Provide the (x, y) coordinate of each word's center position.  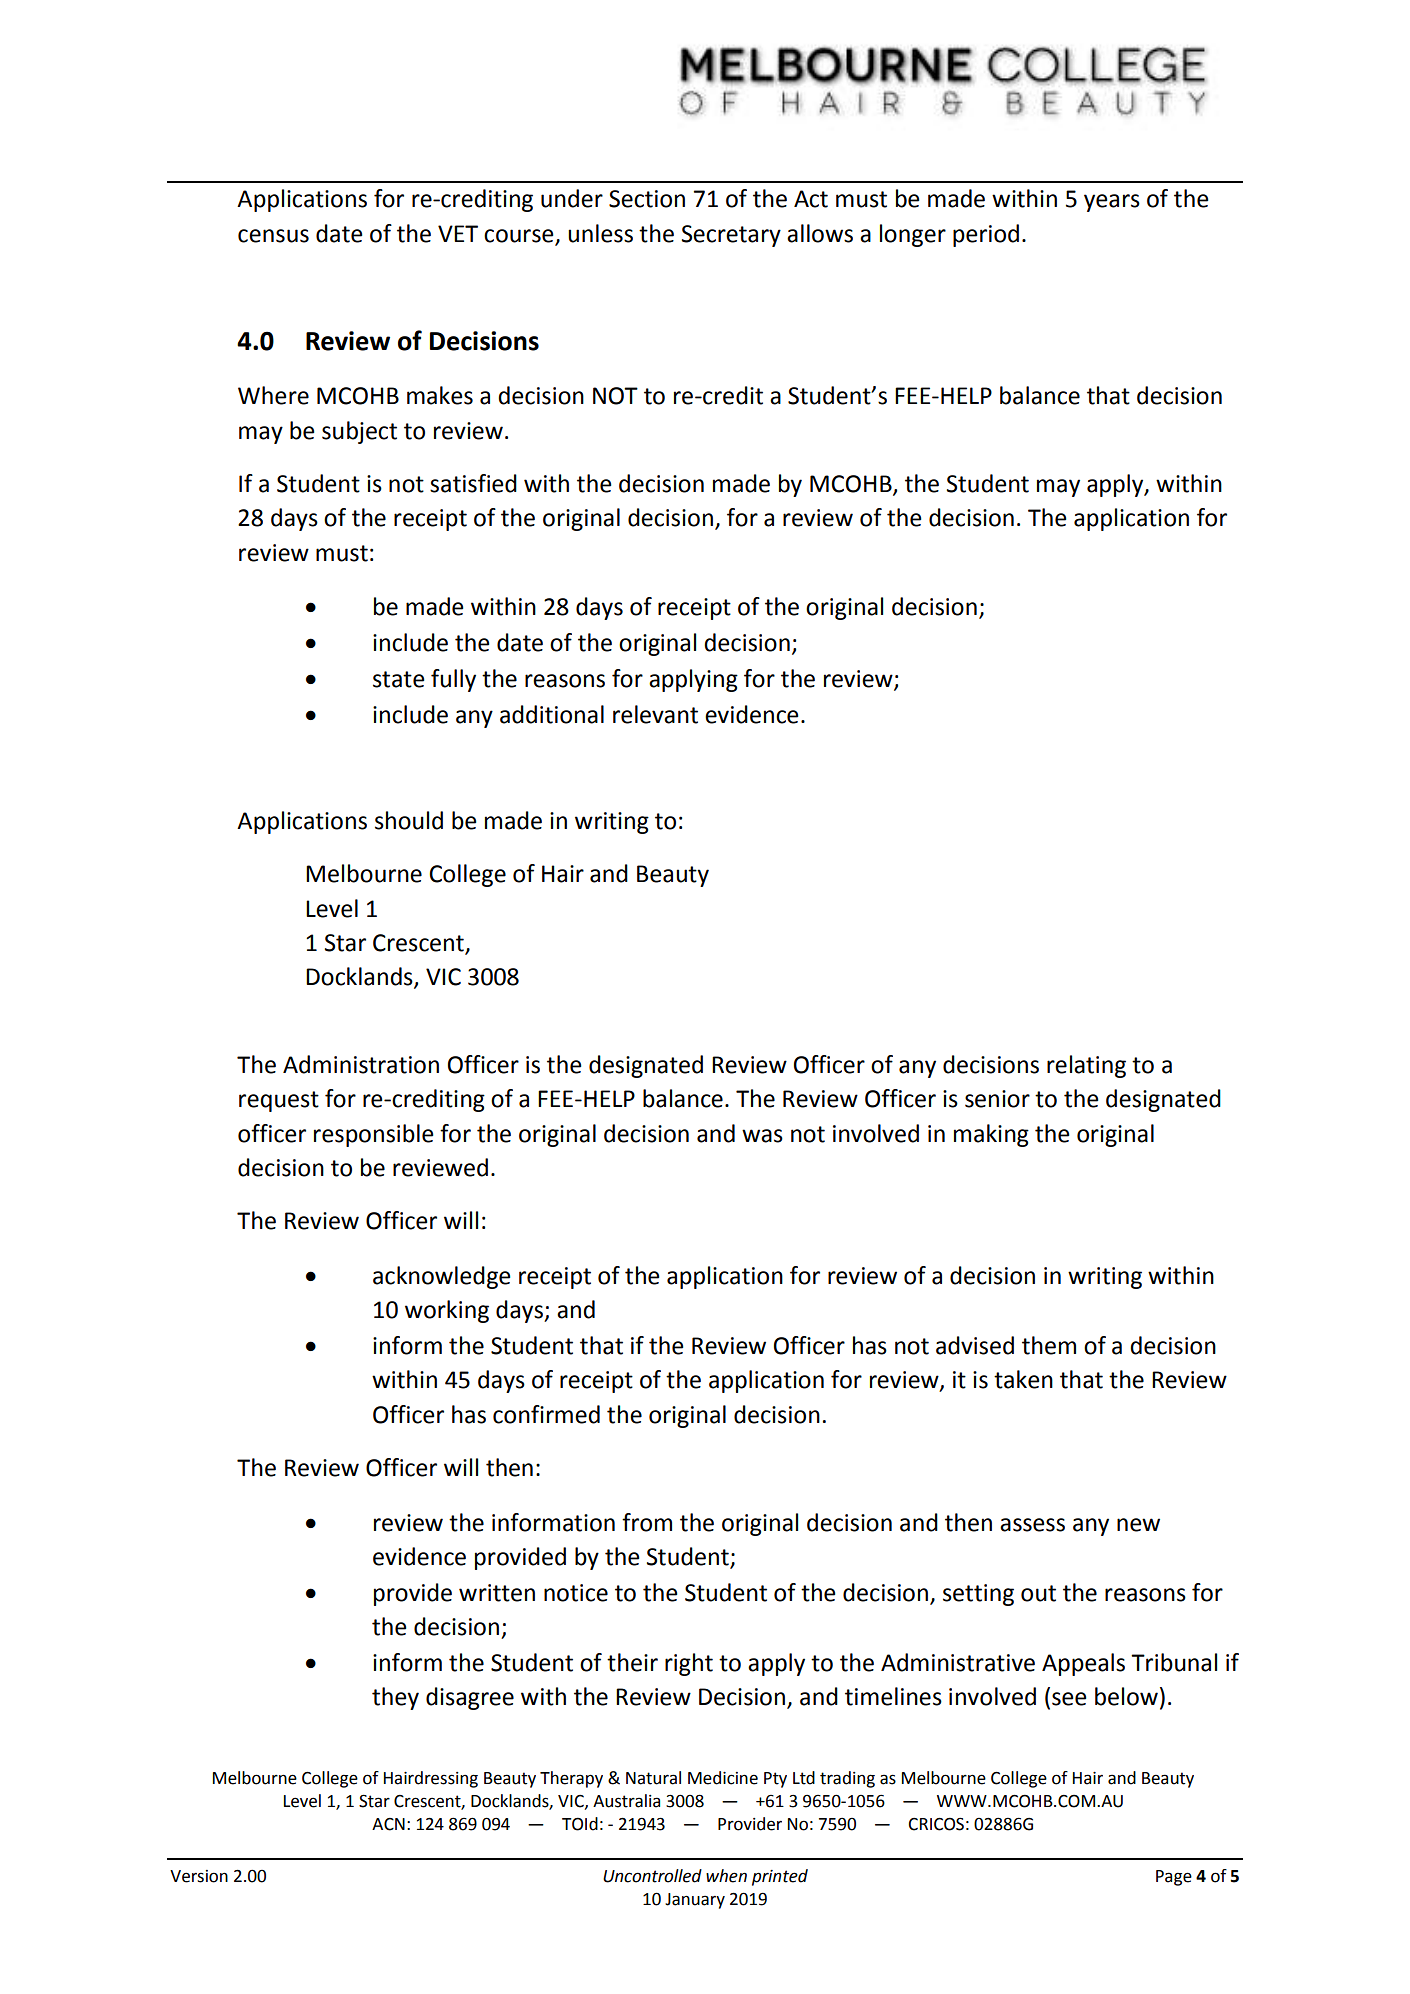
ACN (388, 1824)
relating (1086, 1066)
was (762, 1136)
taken (1023, 1379)
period (986, 235)
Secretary (731, 236)
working (447, 1311)
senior (997, 1099)
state (398, 679)
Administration (361, 1064)
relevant (655, 714)
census (273, 236)
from (647, 1522)
